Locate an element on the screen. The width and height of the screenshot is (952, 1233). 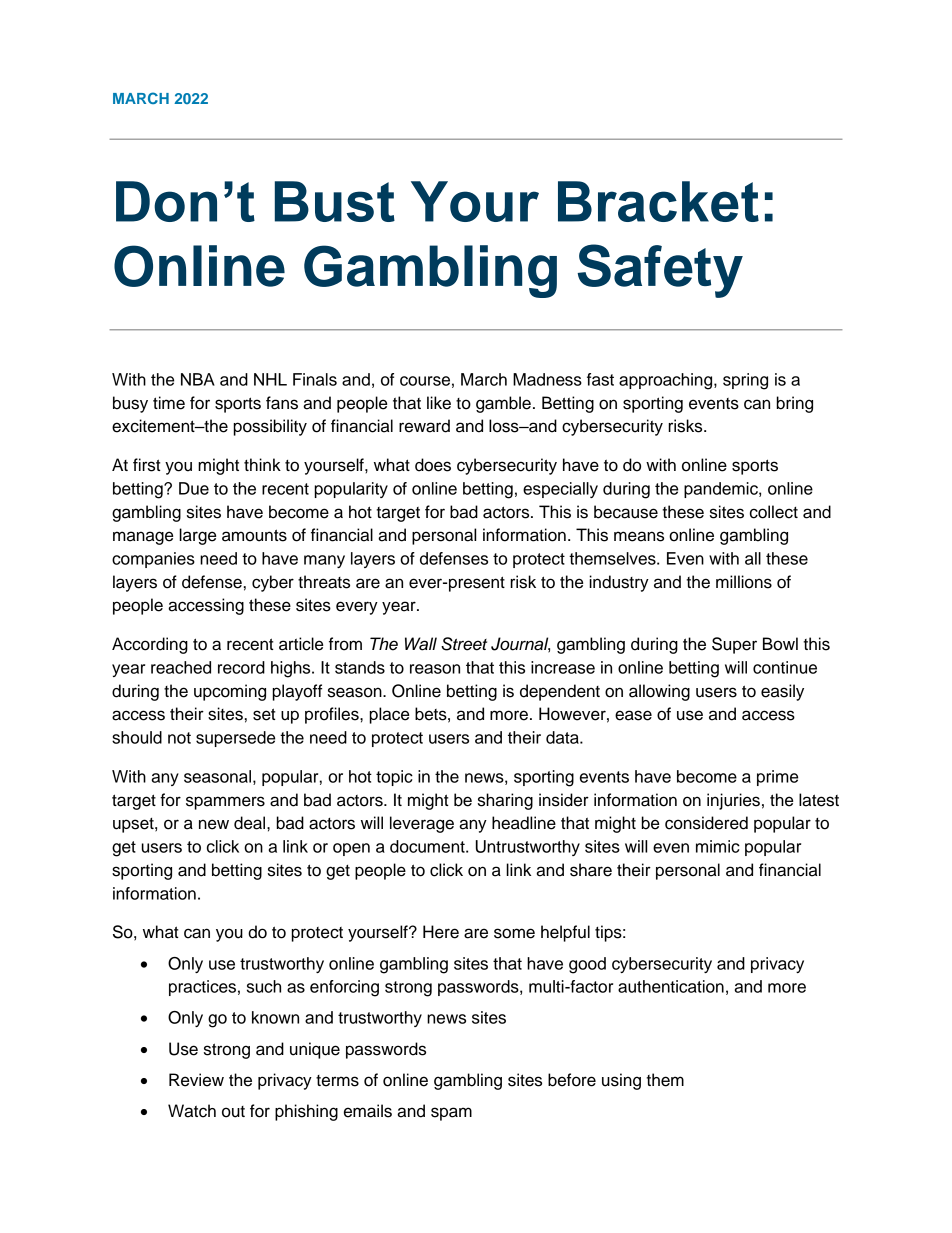
mimic is located at coordinates (718, 846).
